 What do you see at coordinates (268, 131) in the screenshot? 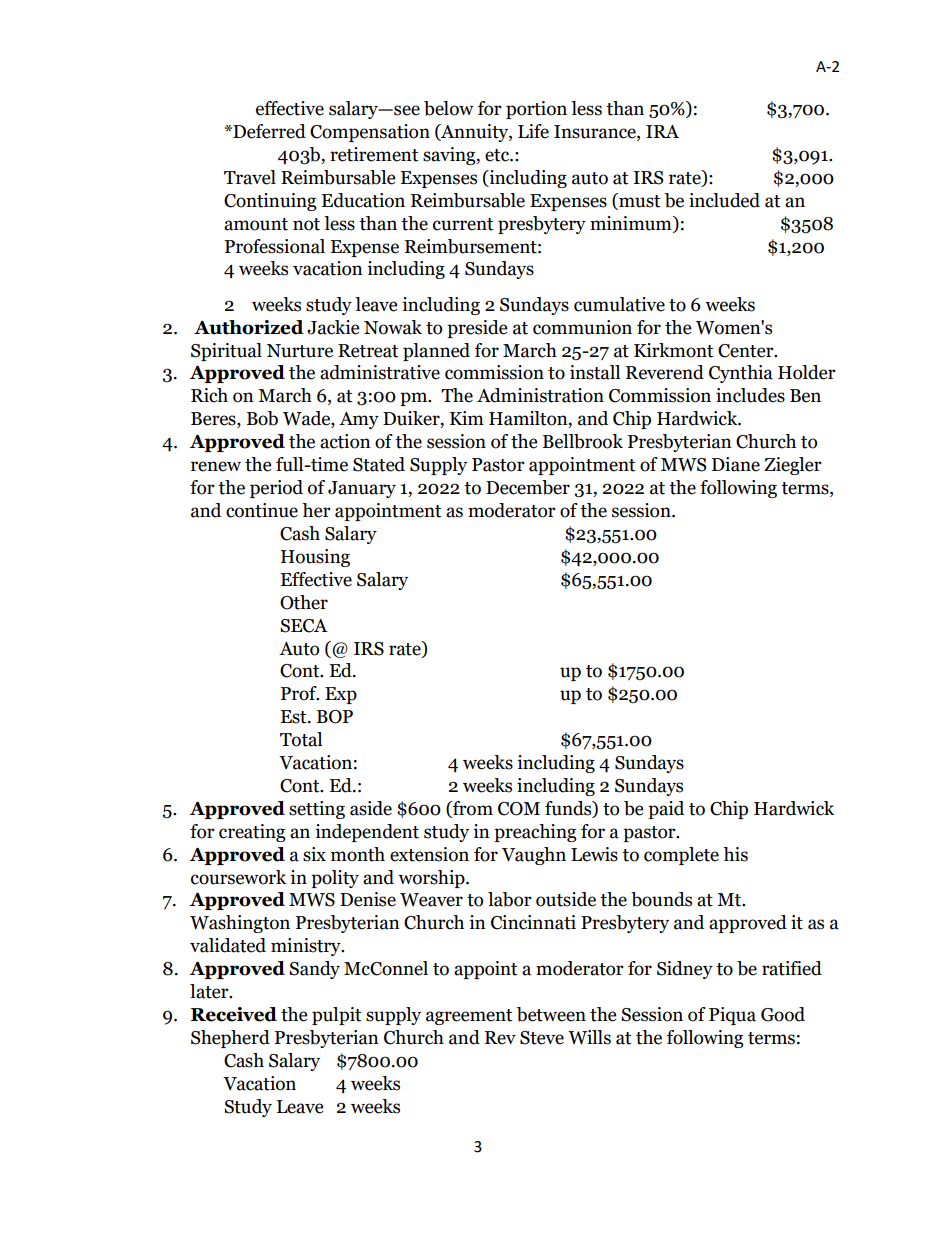
I see `Deferred` at bounding box center [268, 131].
